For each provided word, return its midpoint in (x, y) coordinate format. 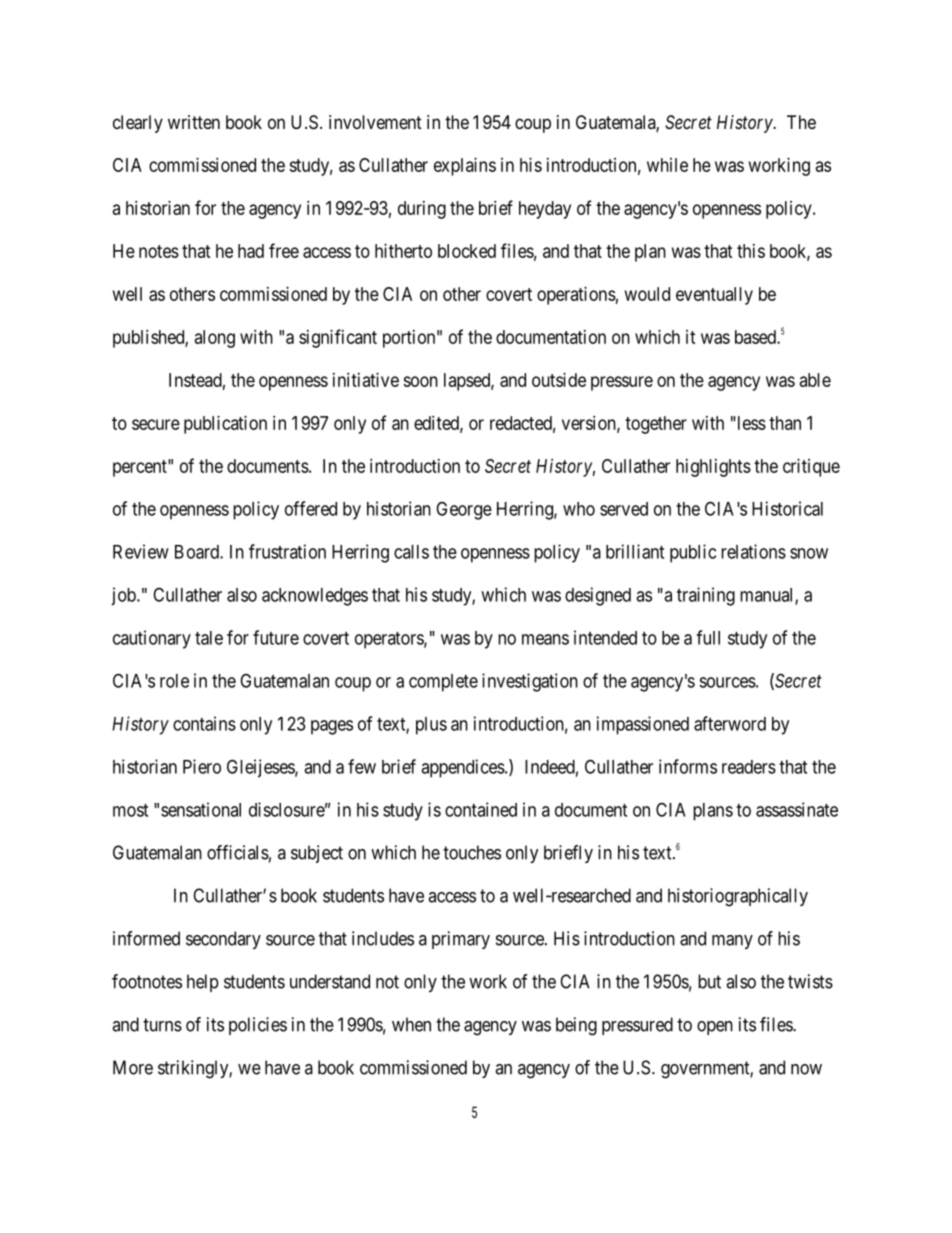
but (709, 981)
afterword (730, 723)
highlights (713, 468)
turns (162, 1025)
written (194, 122)
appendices (463, 768)
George (464, 510)
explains (465, 167)
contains (204, 723)
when (411, 1024)
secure (156, 424)
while (667, 165)
